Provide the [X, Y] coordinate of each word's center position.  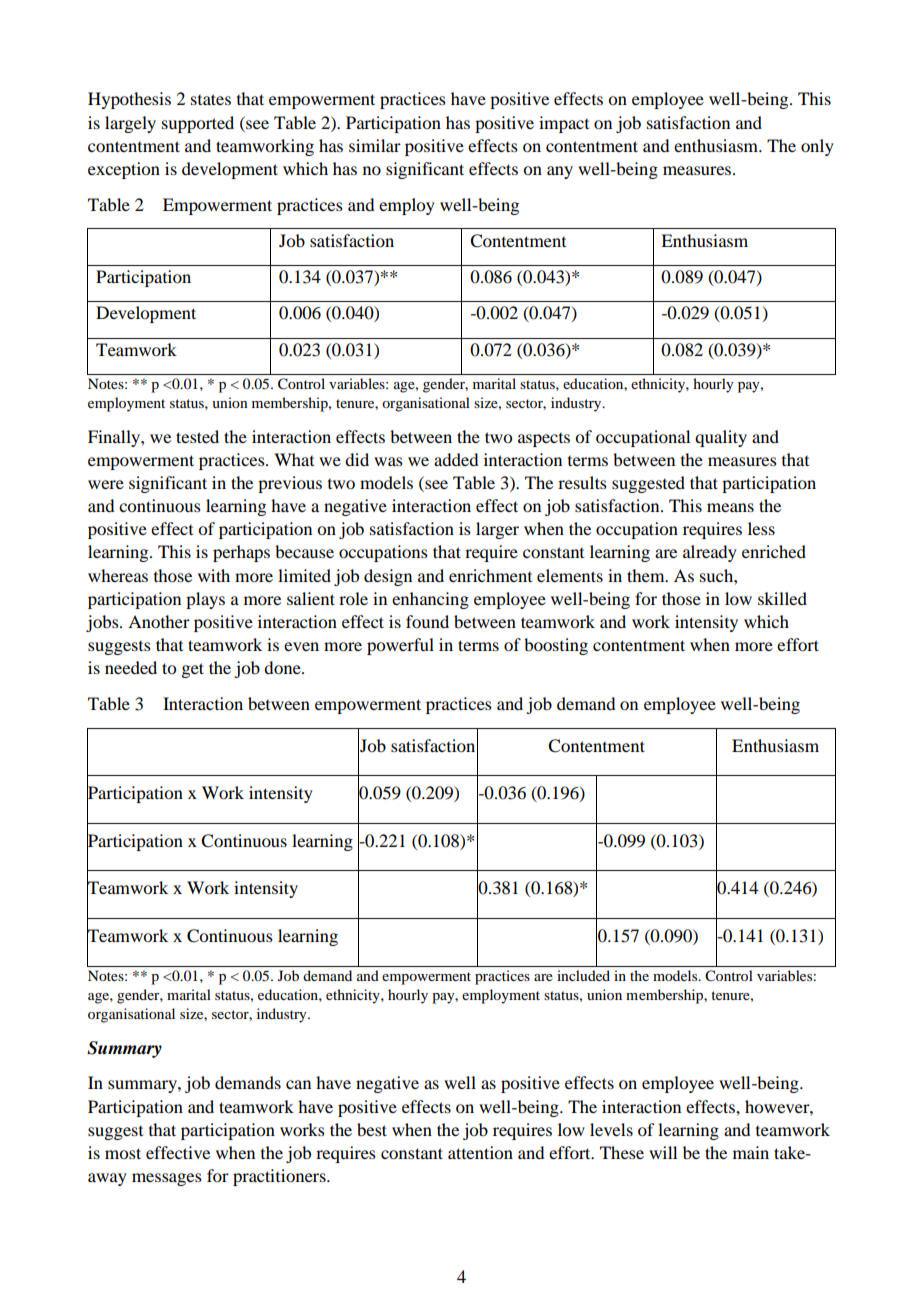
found [427, 621]
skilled [782, 598]
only [817, 147]
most [123, 1153]
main [751, 1152]
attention [480, 1152]
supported [198, 124]
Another [159, 621]
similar [375, 145]
